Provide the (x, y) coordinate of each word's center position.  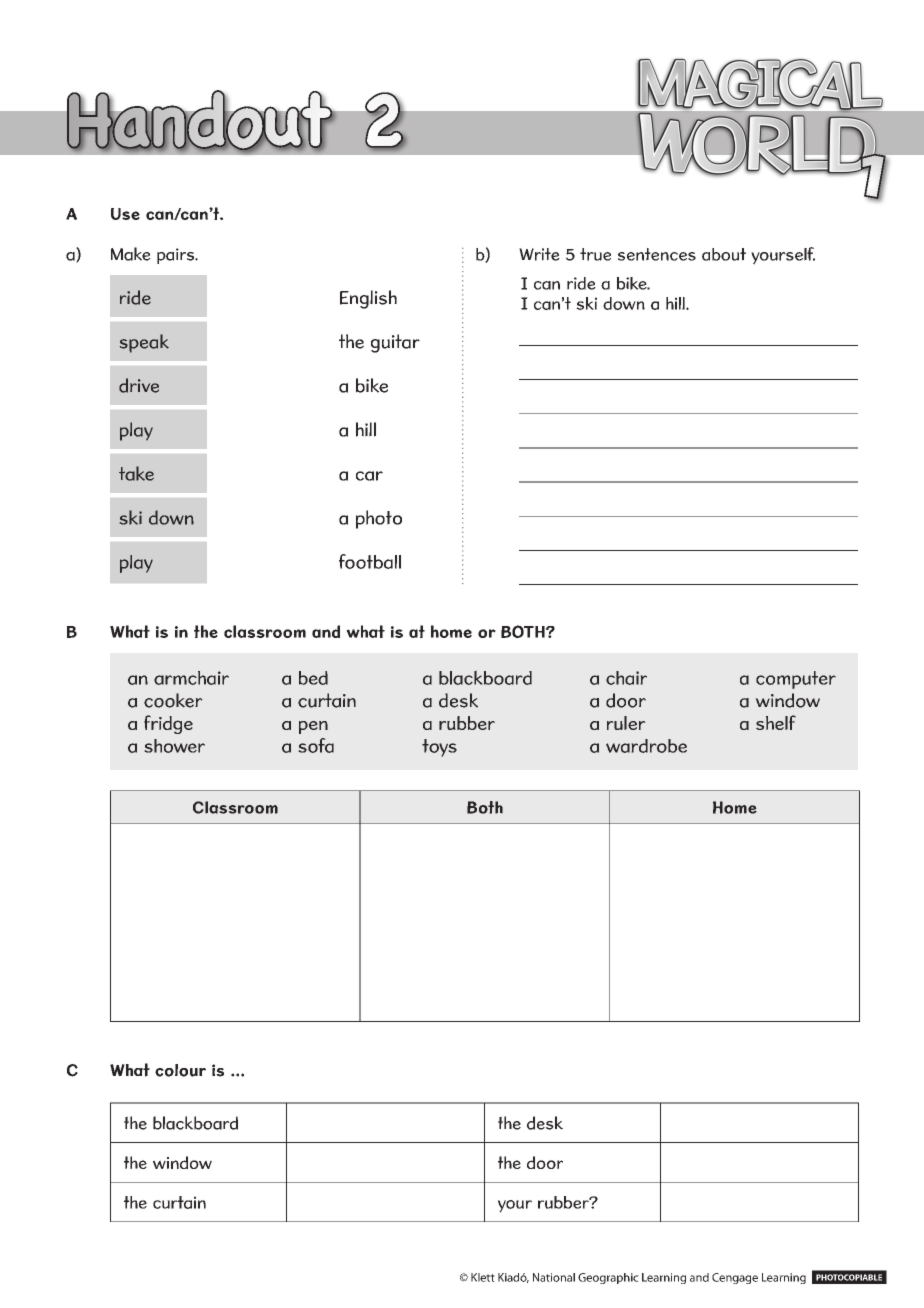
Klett (483, 1277)
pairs (177, 256)
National (554, 1277)
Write (539, 254)
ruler (626, 723)
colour (180, 1070)
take (136, 473)
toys (439, 748)
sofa (316, 745)
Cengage (735, 1278)
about (724, 254)
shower (174, 746)
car (369, 476)
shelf (776, 722)
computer (796, 680)
